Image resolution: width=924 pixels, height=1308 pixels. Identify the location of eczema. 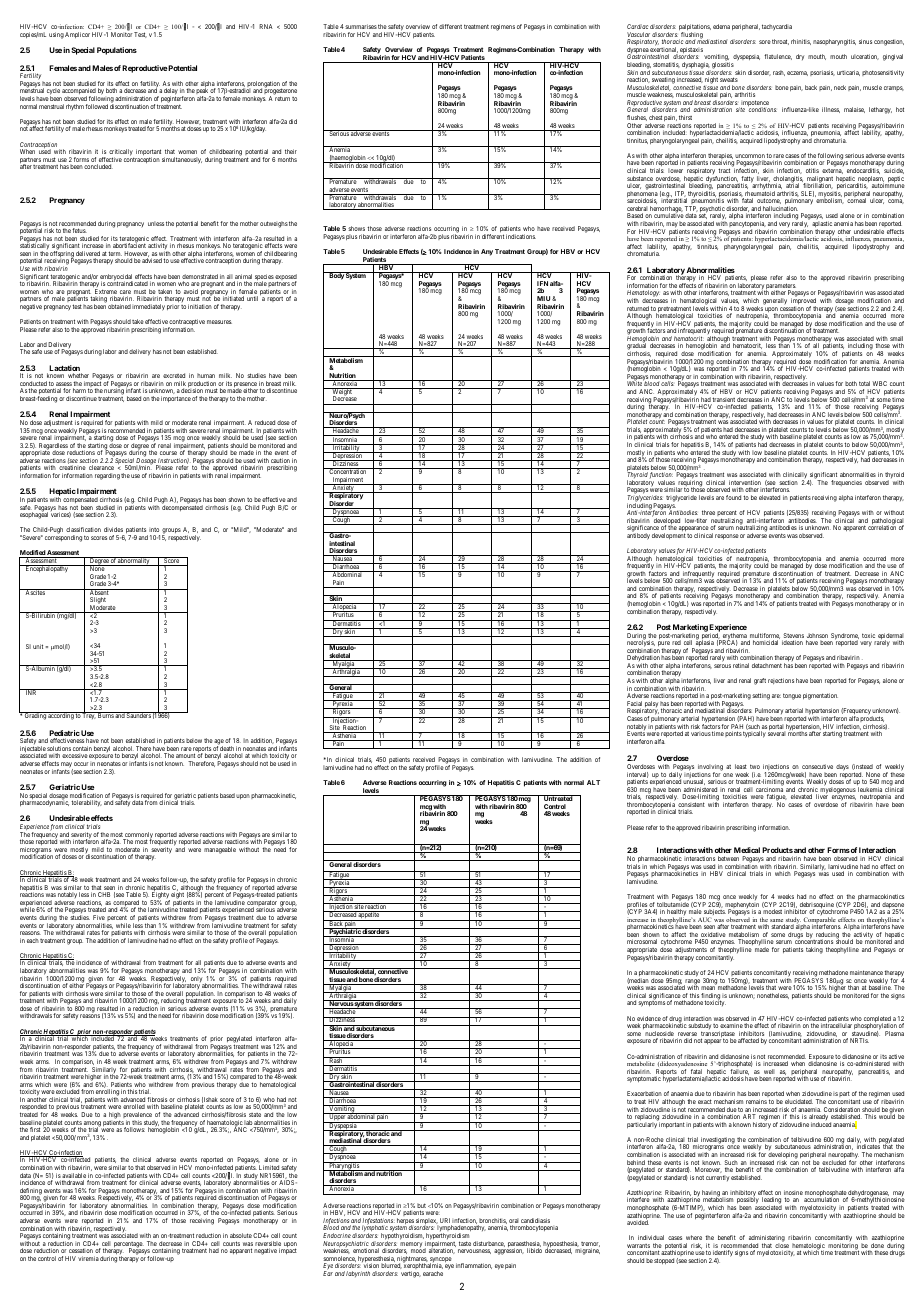
(797, 73).
